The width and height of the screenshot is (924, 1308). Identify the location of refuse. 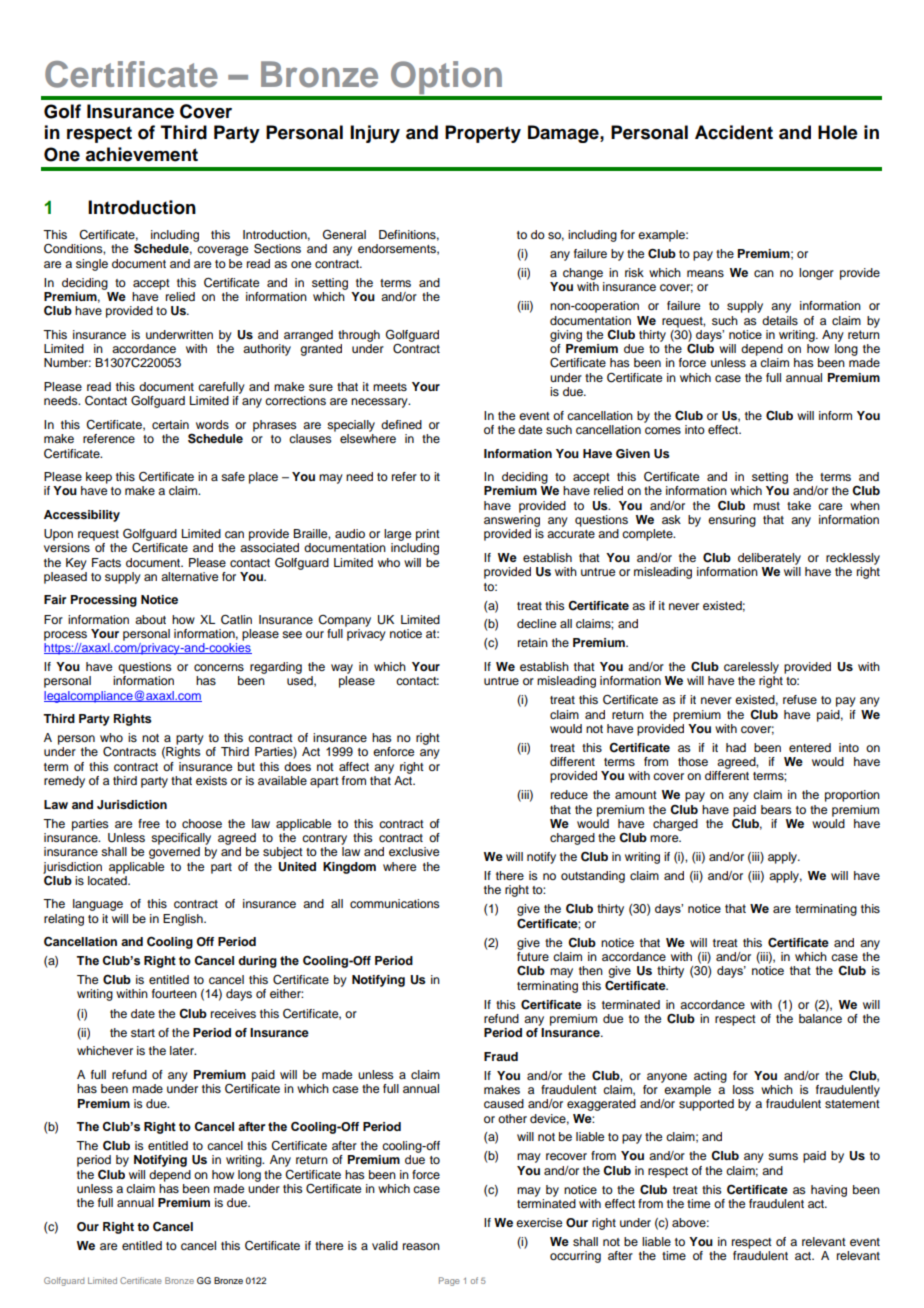
(800, 699).
